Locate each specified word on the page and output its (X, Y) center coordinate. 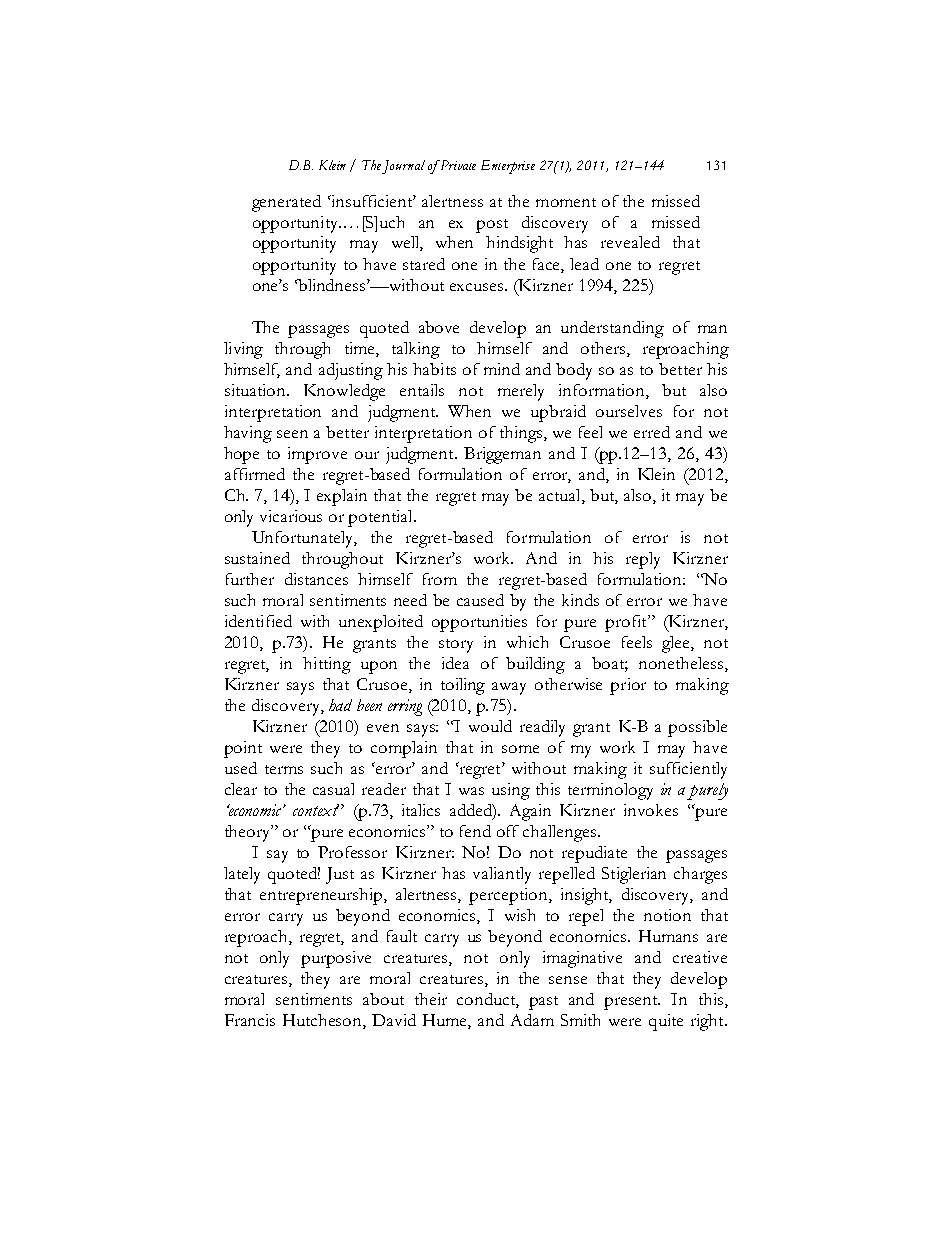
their (431, 999)
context (316, 810)
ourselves (629, 411)
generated (286, 203)
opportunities (479, 623)
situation (256, 390)
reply (643, 560)
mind (502, 369)
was (471, 791)
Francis (250, 1020)
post (492, 226)
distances (316, 579)
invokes (651, 810)
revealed (630, 242)
